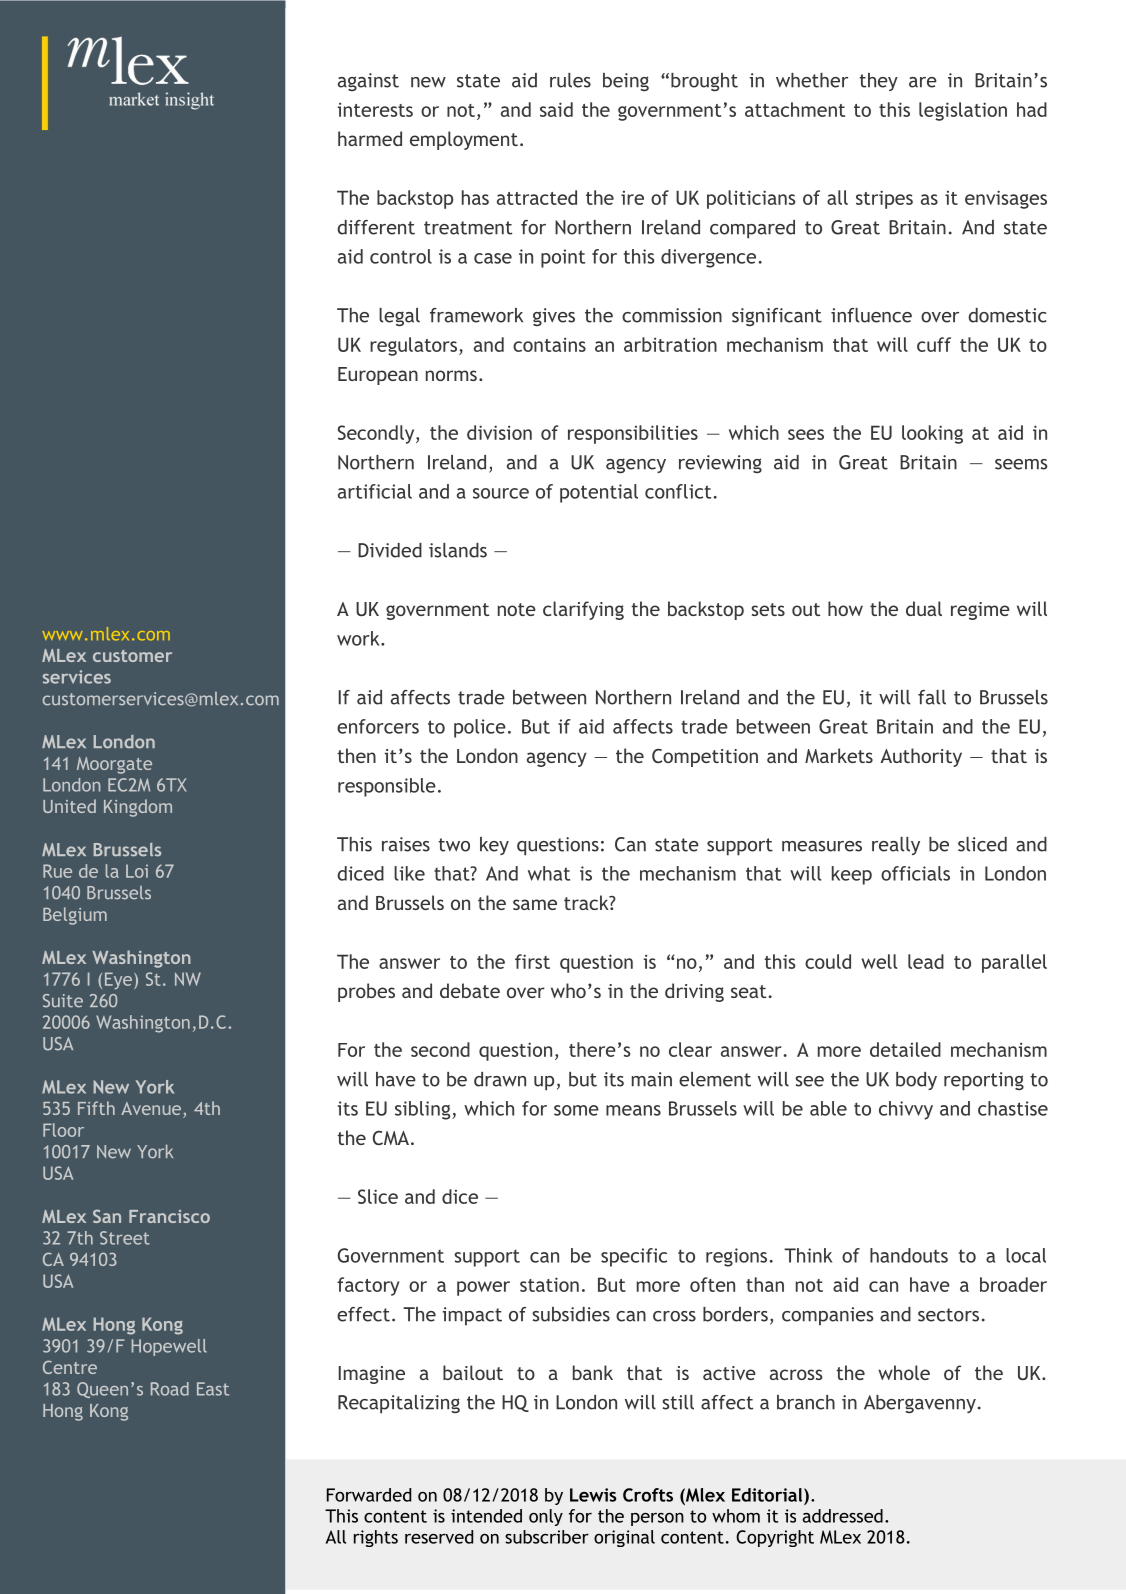 This page has height=1594, width=1126. I want to click on Loi, so click(137, 871).
